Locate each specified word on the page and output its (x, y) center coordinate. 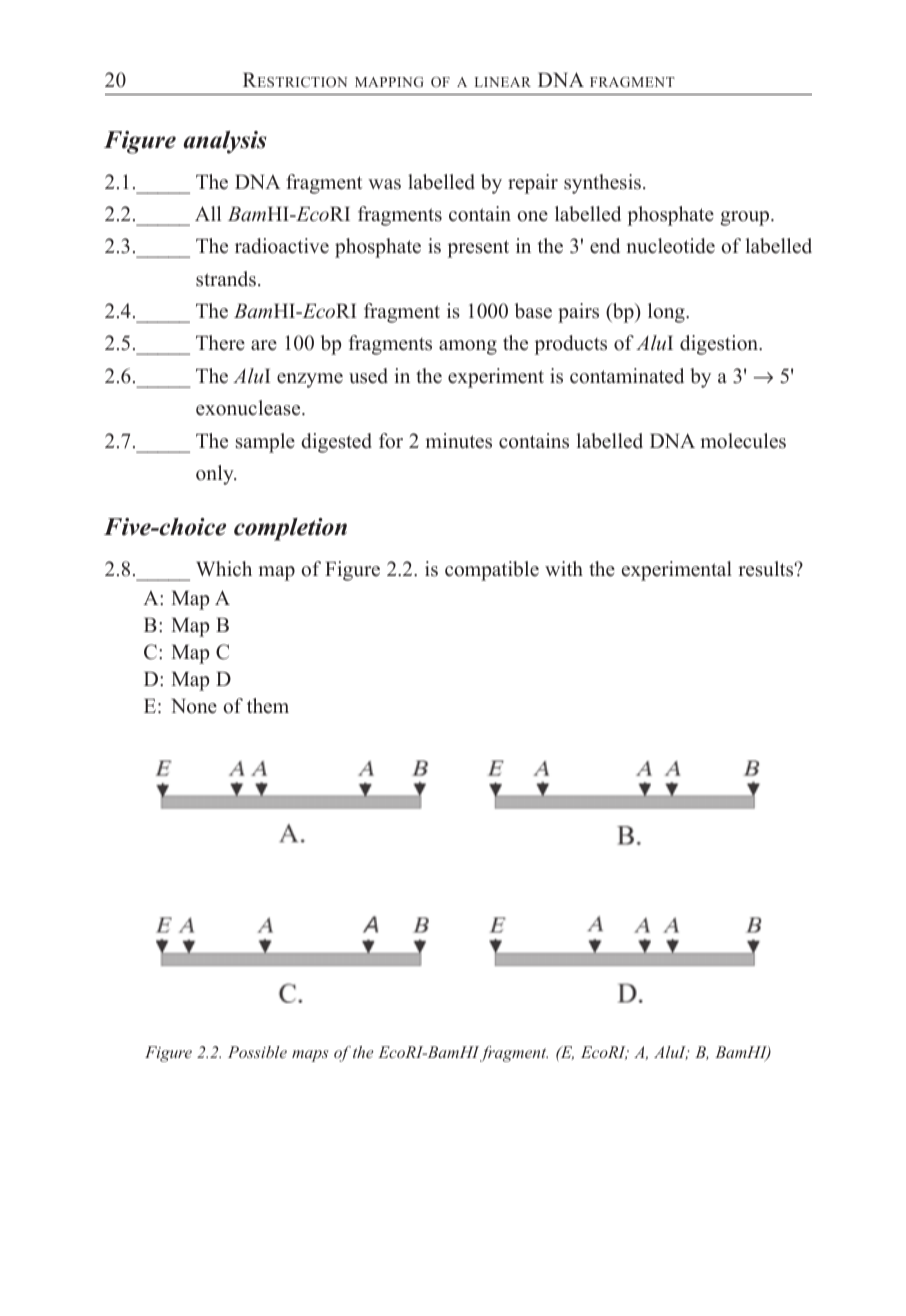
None (194, 706)
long (667, 313)
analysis (225, 142)
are (264, 345)
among (468, 347)
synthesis (602, 184)
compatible (492, 571)
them (268, 706)
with (564, 568)
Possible (257, 1052)
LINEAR (503, 82)
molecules (743, 441)
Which (224, 569)
